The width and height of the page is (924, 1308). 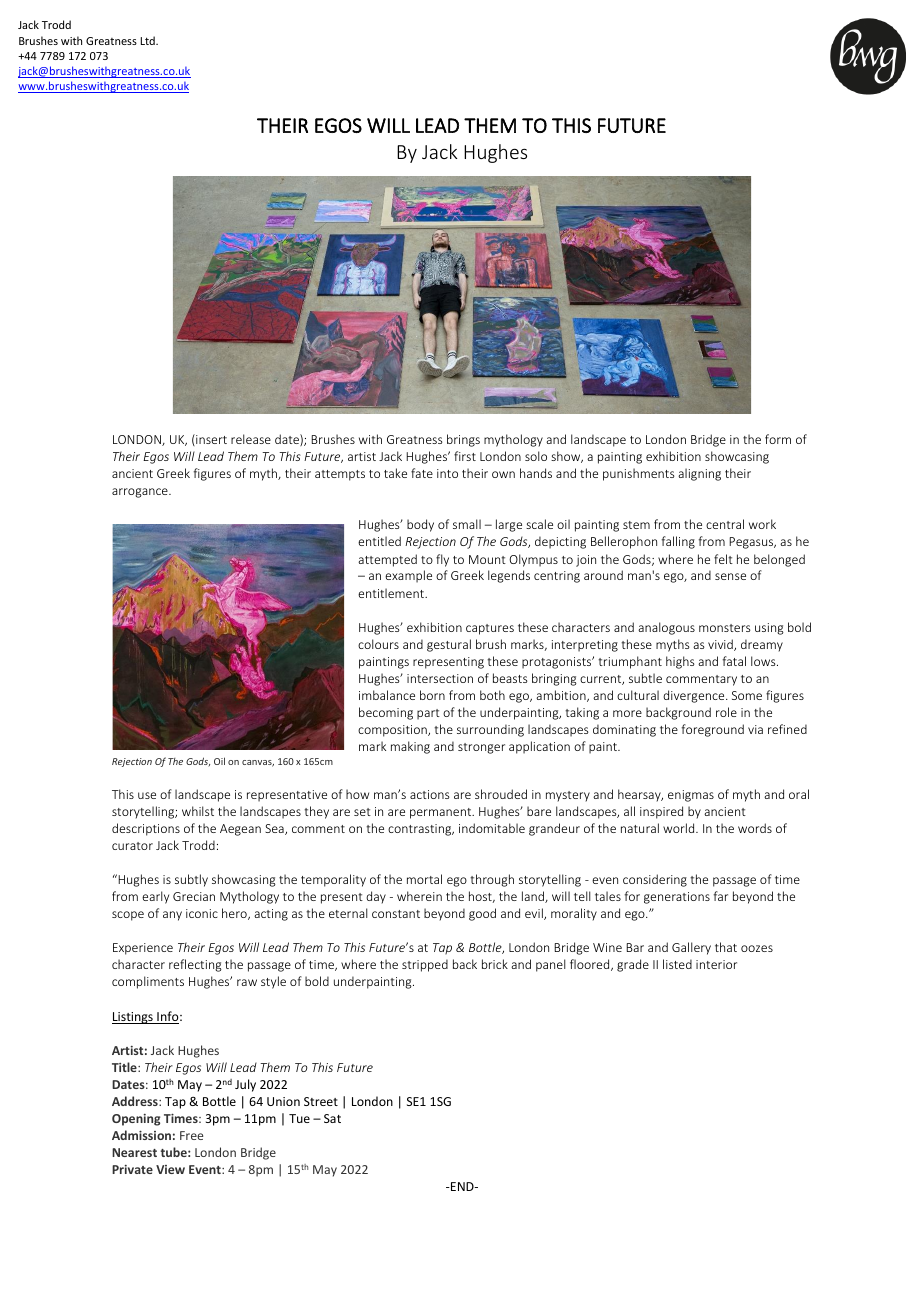 I want to click on insert, so click(x=210, y=440).
